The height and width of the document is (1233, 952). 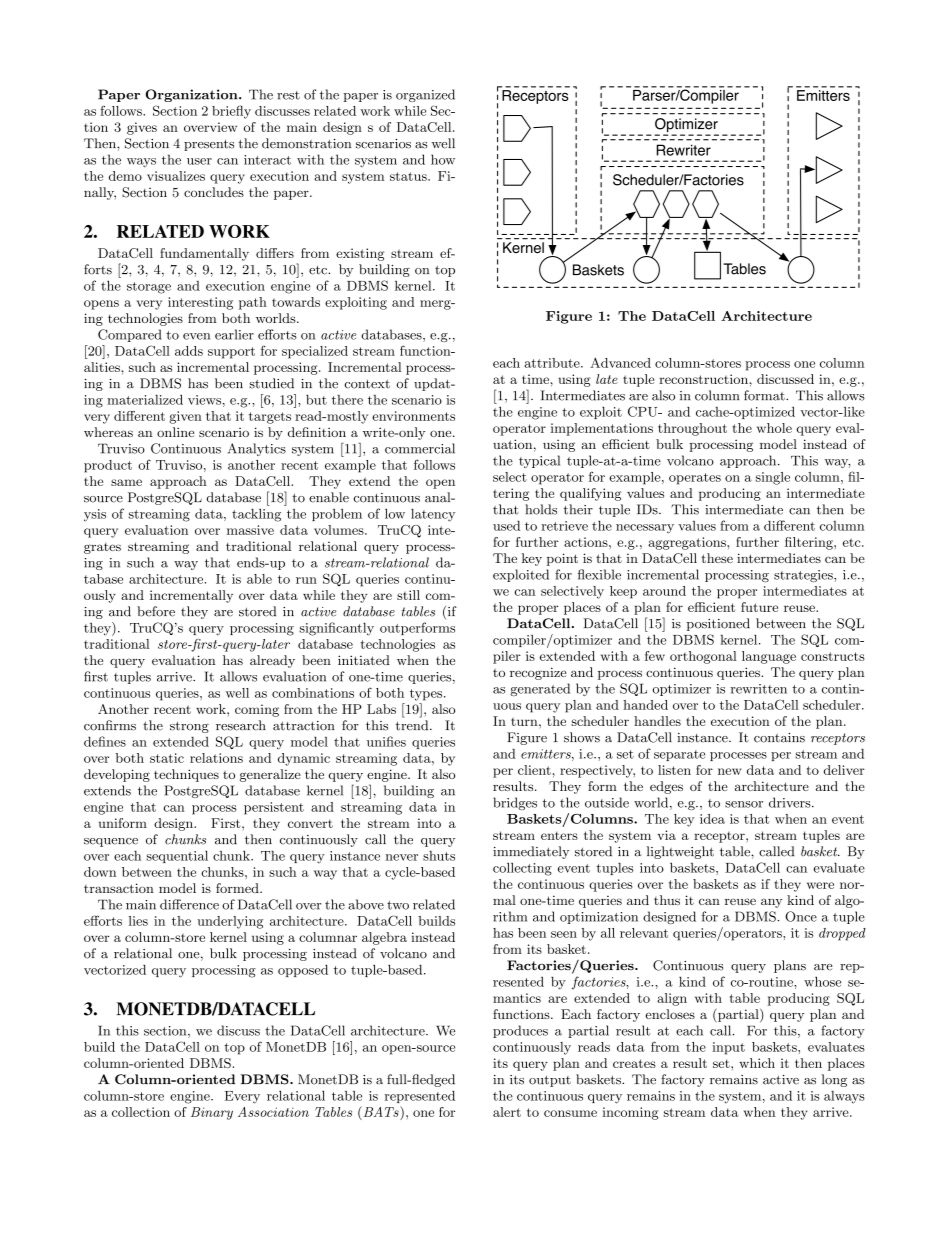 What do you see at coordinates (425, 95) in the document?
I see `organized` at bounding box center [425, 95].
